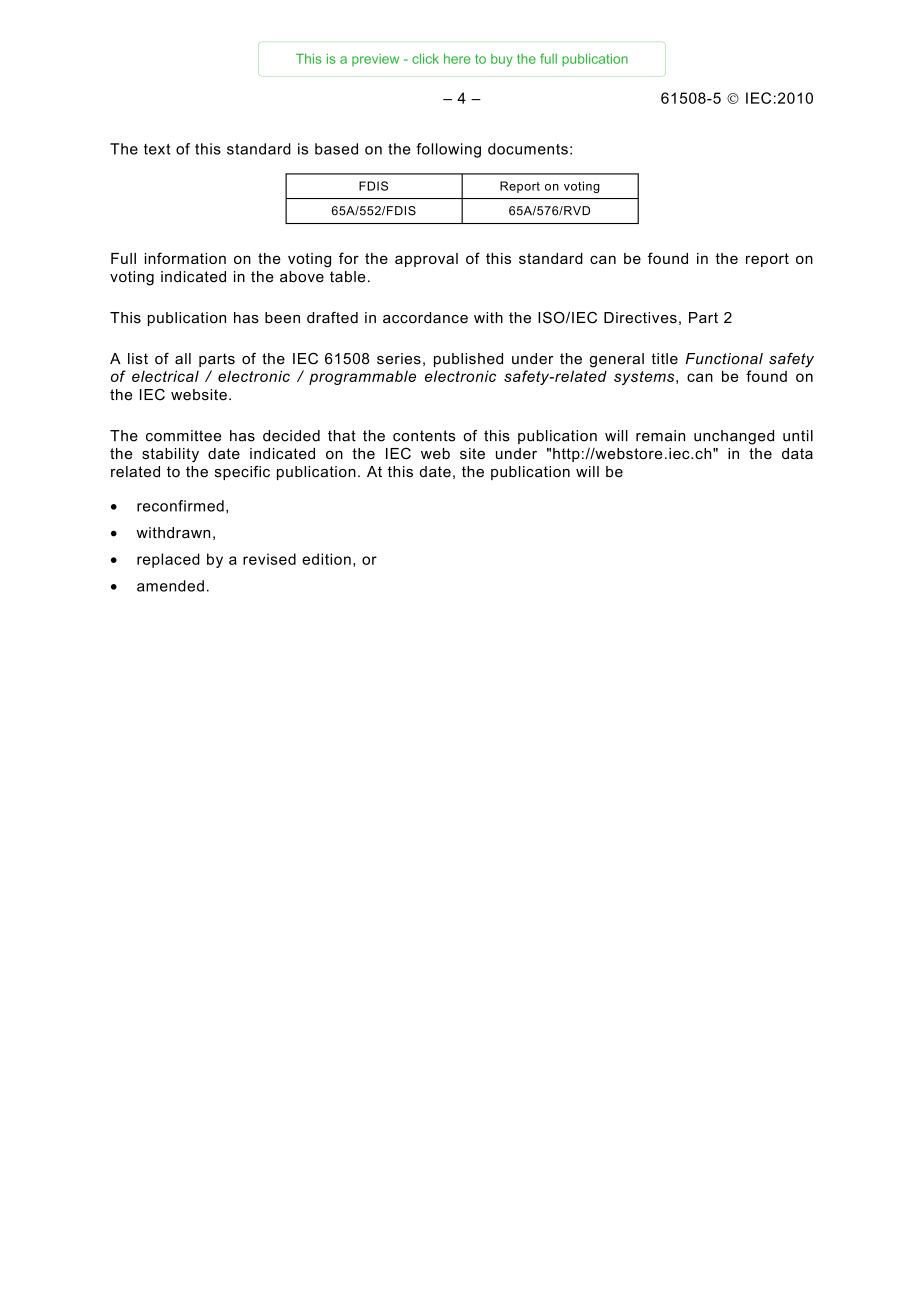 This screenshot has height=1308, width=924. Describe the element at coordinates (282, 318) in the screenshot. I see `been` at that location.
